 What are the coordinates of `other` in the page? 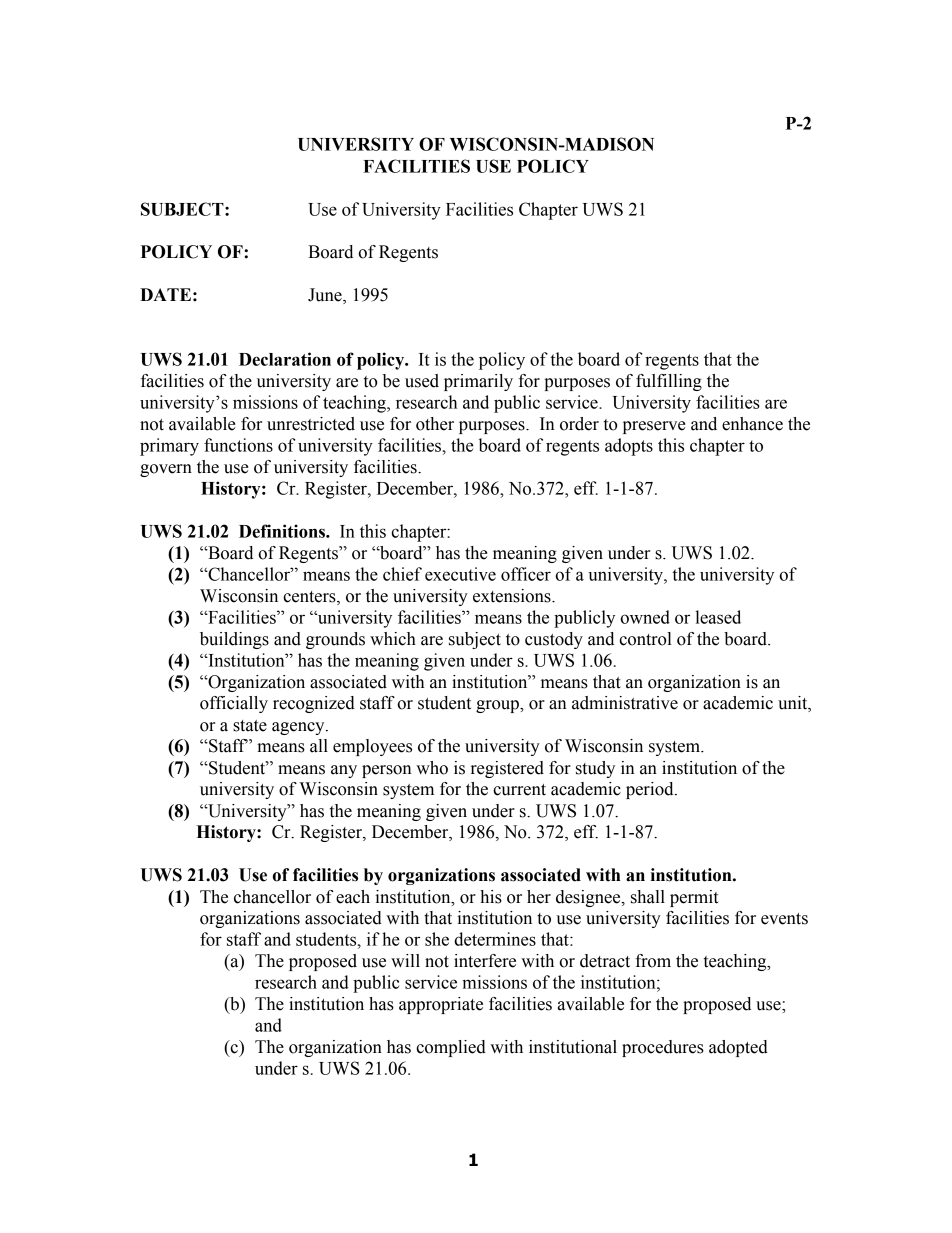 It's located at (435, 424).
